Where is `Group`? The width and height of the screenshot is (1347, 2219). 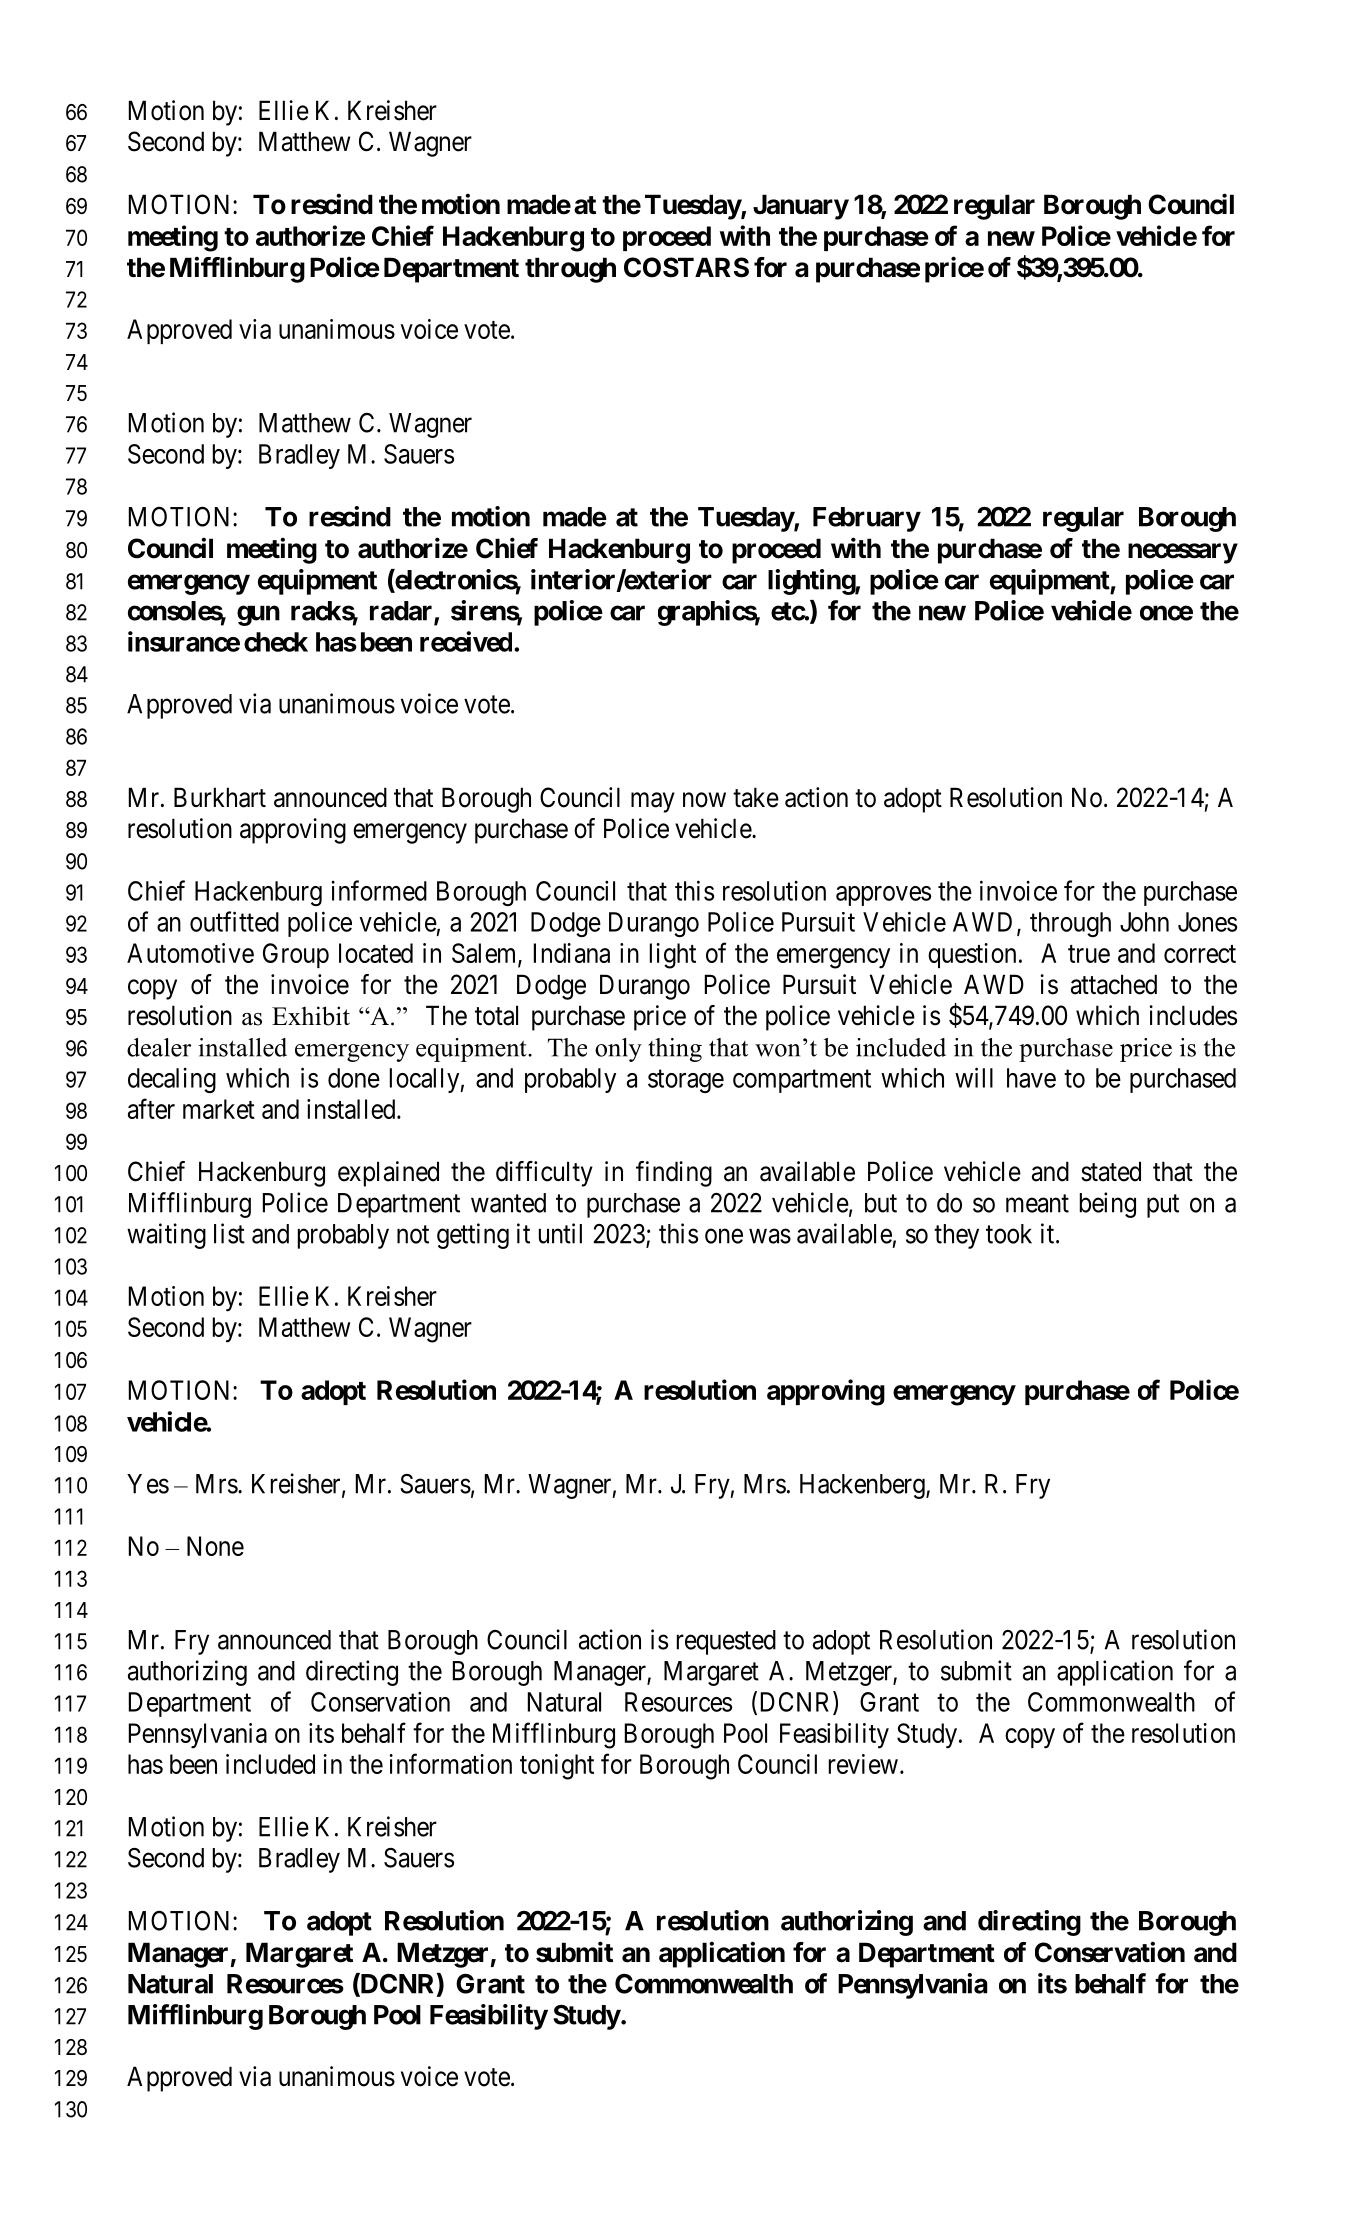 Group is located at coordinates (296, 955).
